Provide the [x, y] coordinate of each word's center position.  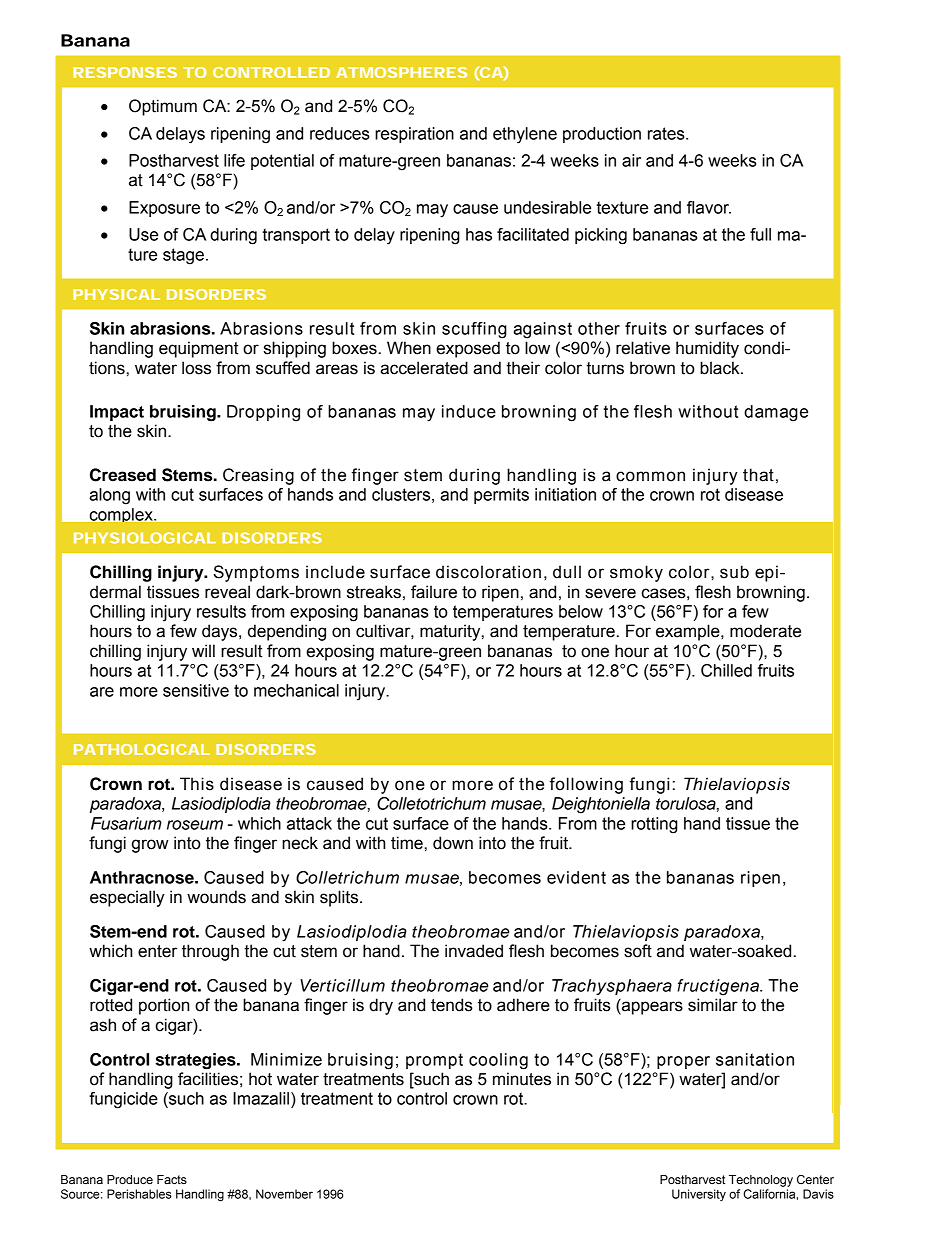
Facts [172, 1179]
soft [638, 951]
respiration [414, 135]
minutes [522, 1079]
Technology [761, 1181]
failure [434, 592]
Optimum [163, 107]
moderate [765, 631]
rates [667, 133]
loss [196, 368]
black [721, 368]
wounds [216, 897]
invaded [474, 951]
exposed [468, 349]
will [203, 650]
